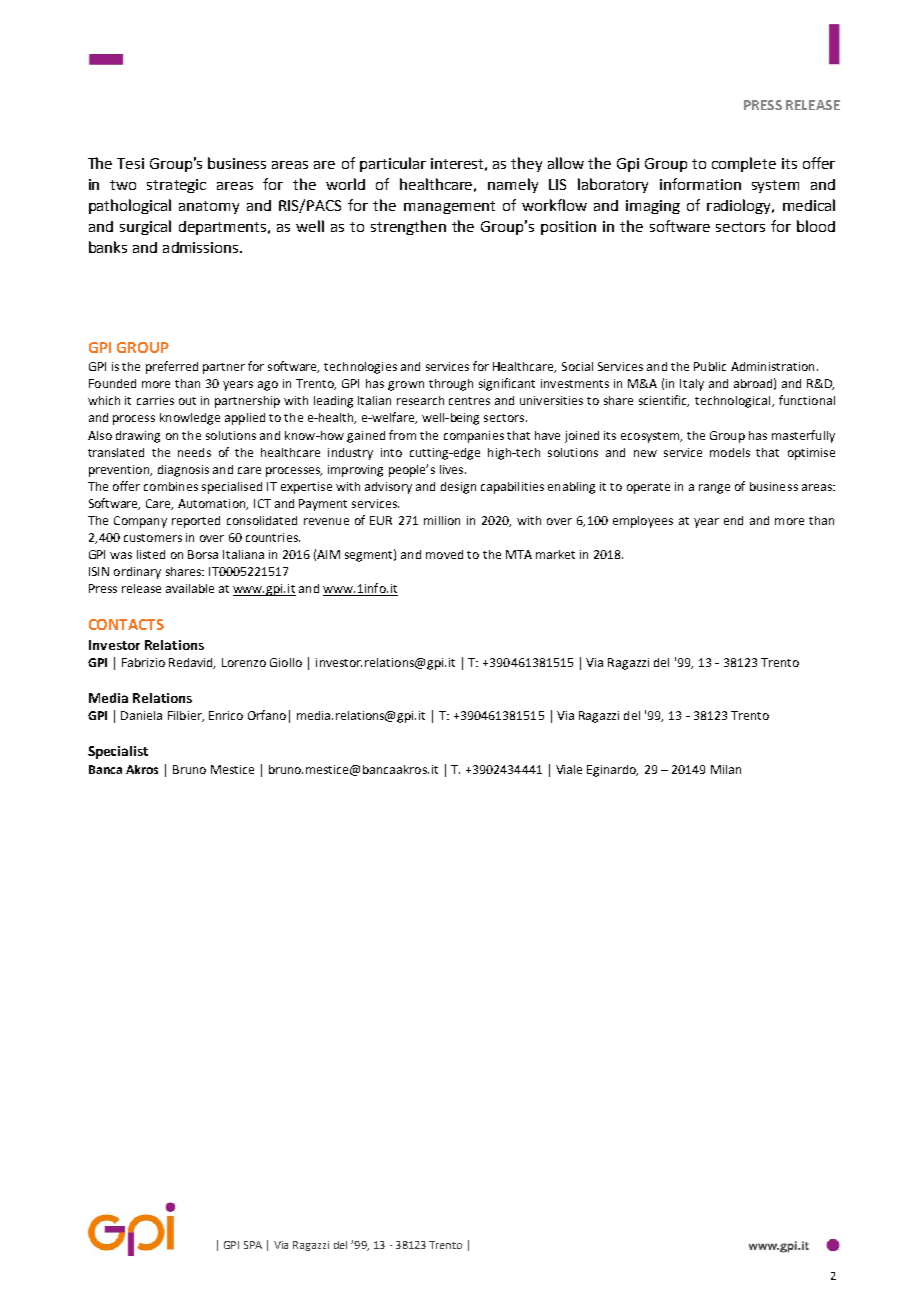 This document has height=1309, width=924. Describe the element at coordinates (118, 752) in the document. I see `Specialist` at that location.
